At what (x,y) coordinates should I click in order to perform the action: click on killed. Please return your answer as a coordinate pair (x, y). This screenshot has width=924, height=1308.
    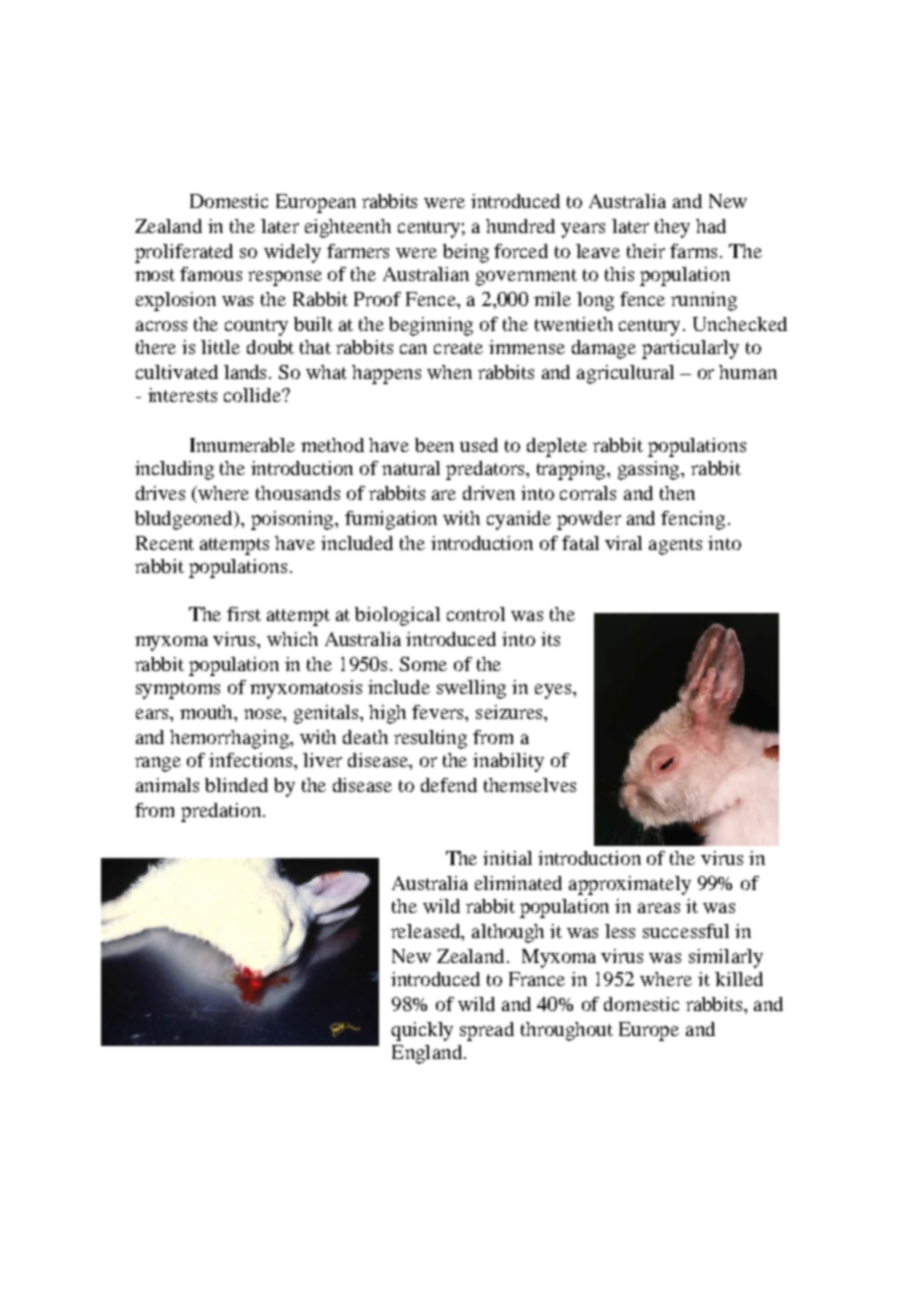
    Looking at the image, I should click on (739, 979).
